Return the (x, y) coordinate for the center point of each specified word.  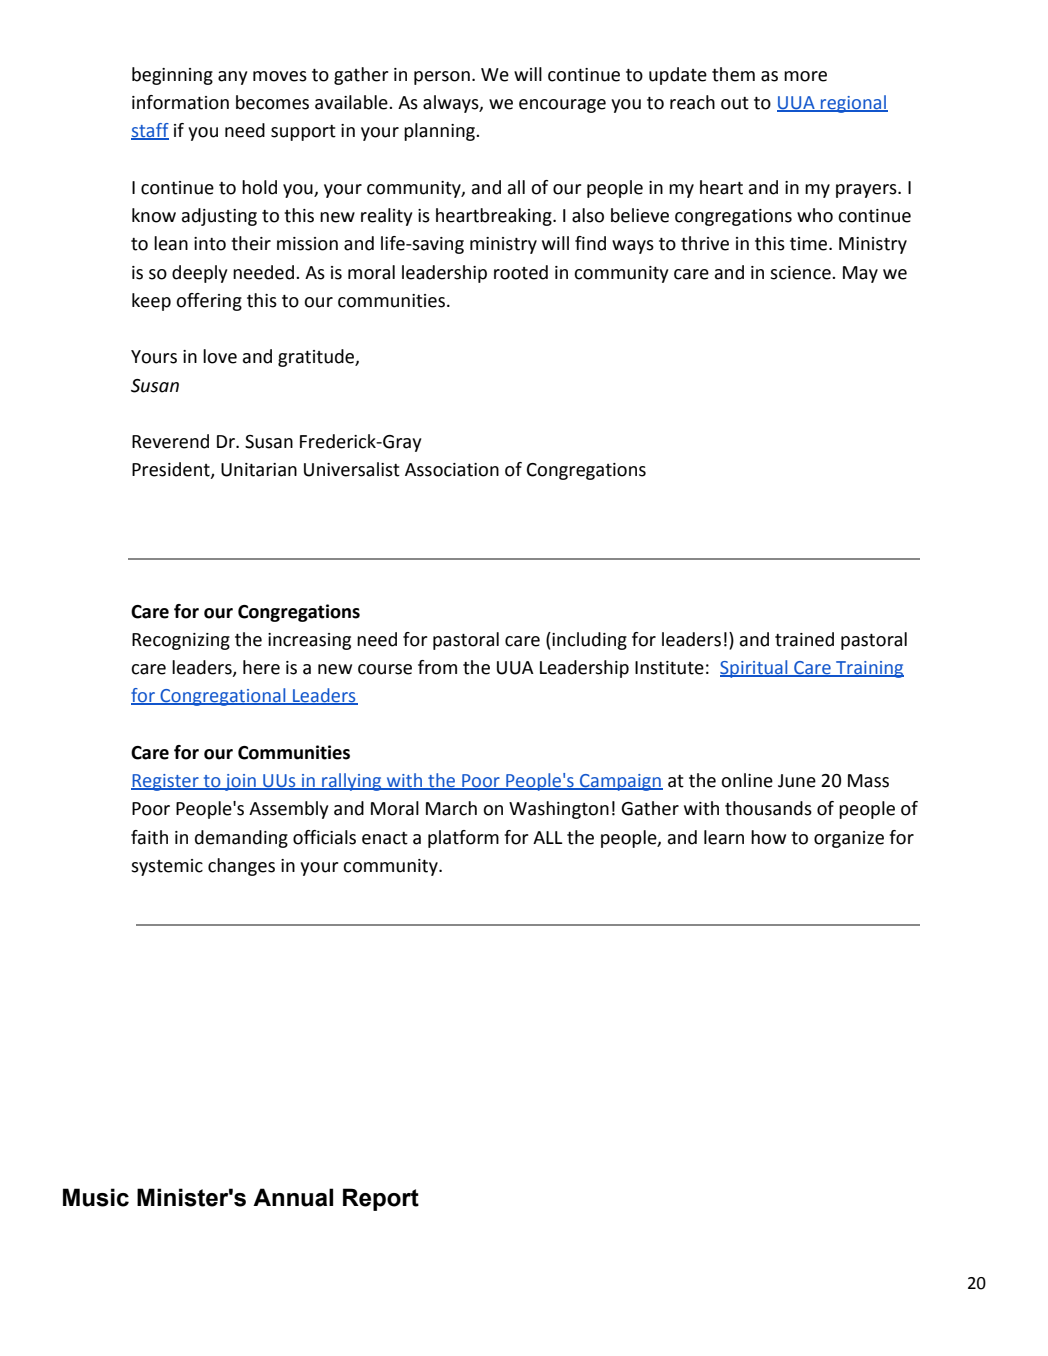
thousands (768, 808)
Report (381, 1199)
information (180, 102)
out (735, 103)
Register (166, 782)
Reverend (170, 441)
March (451, 808)
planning (440, 132)
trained (804, 639)
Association (452, 470)
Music (96, 1197)
